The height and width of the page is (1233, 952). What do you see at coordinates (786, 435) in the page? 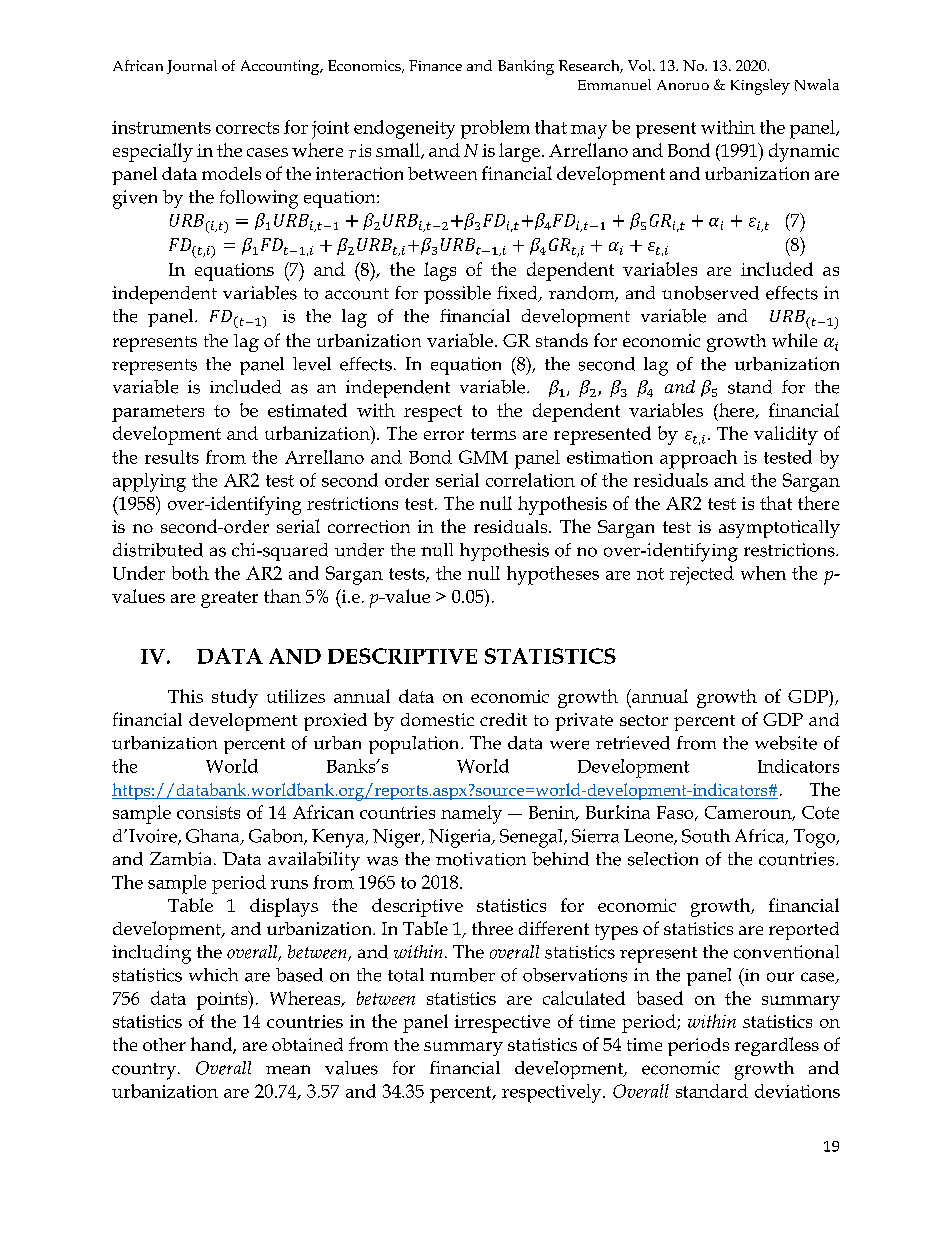
I see `validity` at bounding box center [786, 435].
